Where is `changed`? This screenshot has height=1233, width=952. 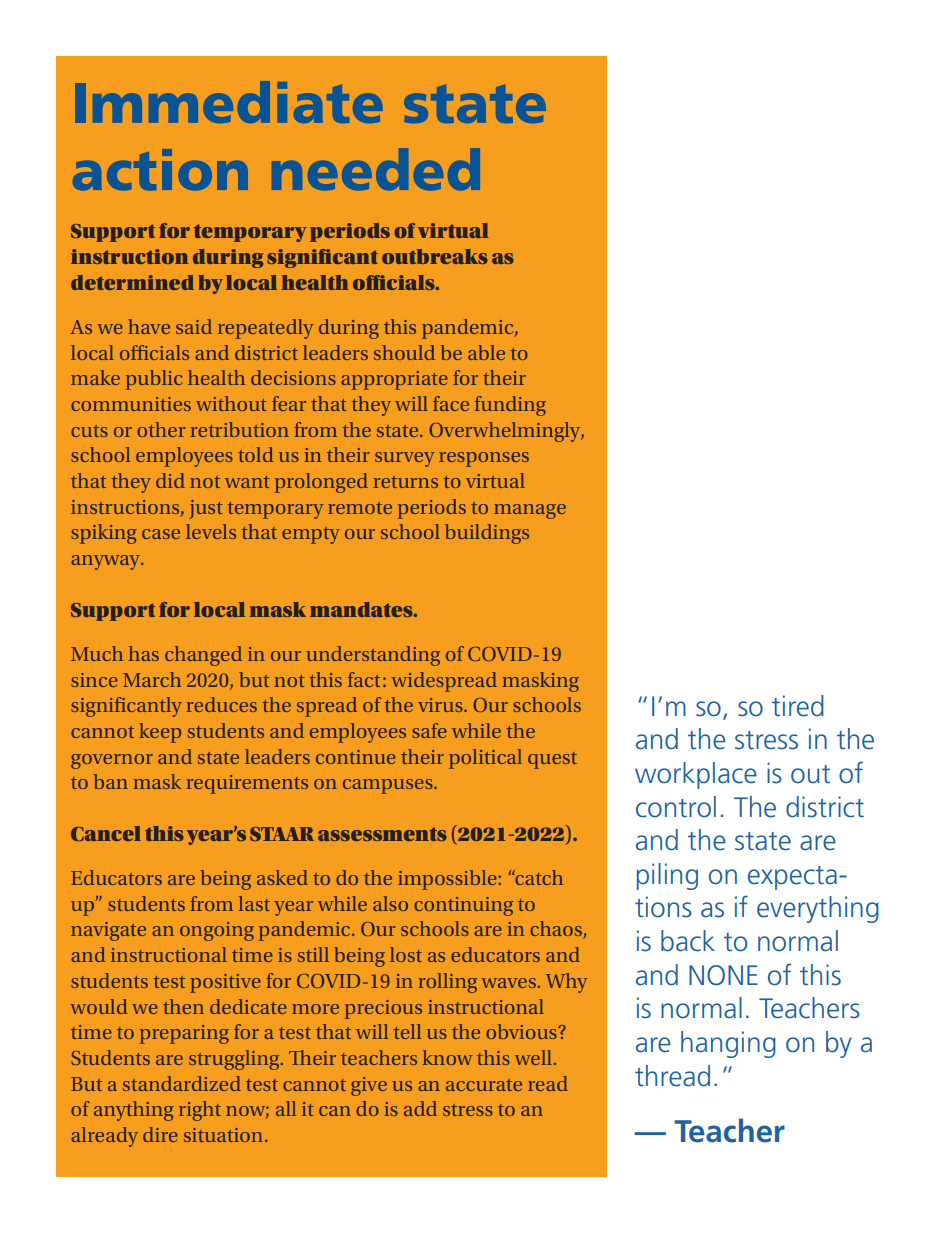
changed is located at coordinates (203, 656).
